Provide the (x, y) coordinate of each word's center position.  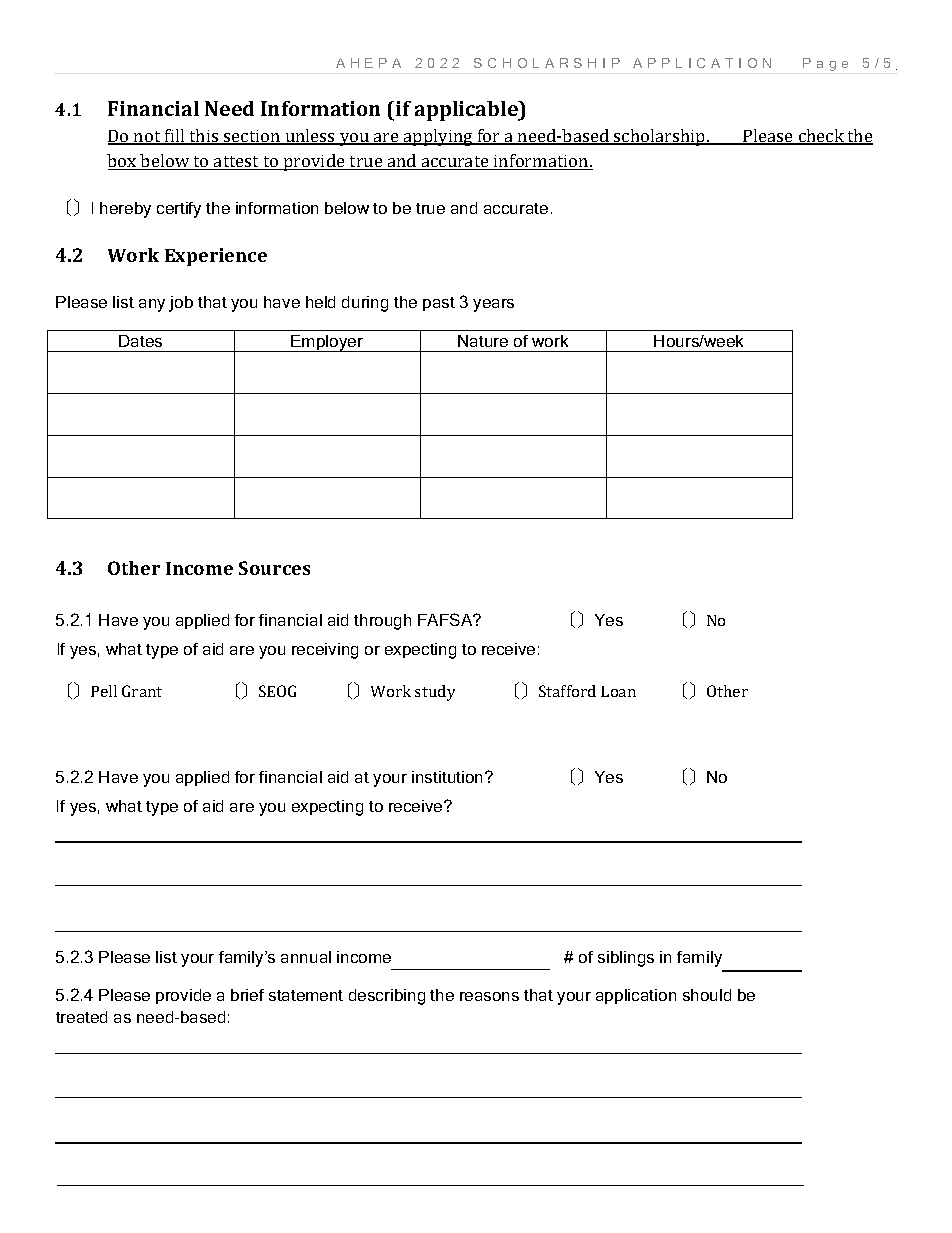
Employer (327, 343)
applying (438, 137)
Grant (142, 691)
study (435, 693)
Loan (618, 691)
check (821, 137)
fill (175, 137)
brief (247, 995)
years (493, 305)
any (152, 305)
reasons (489, 996)
